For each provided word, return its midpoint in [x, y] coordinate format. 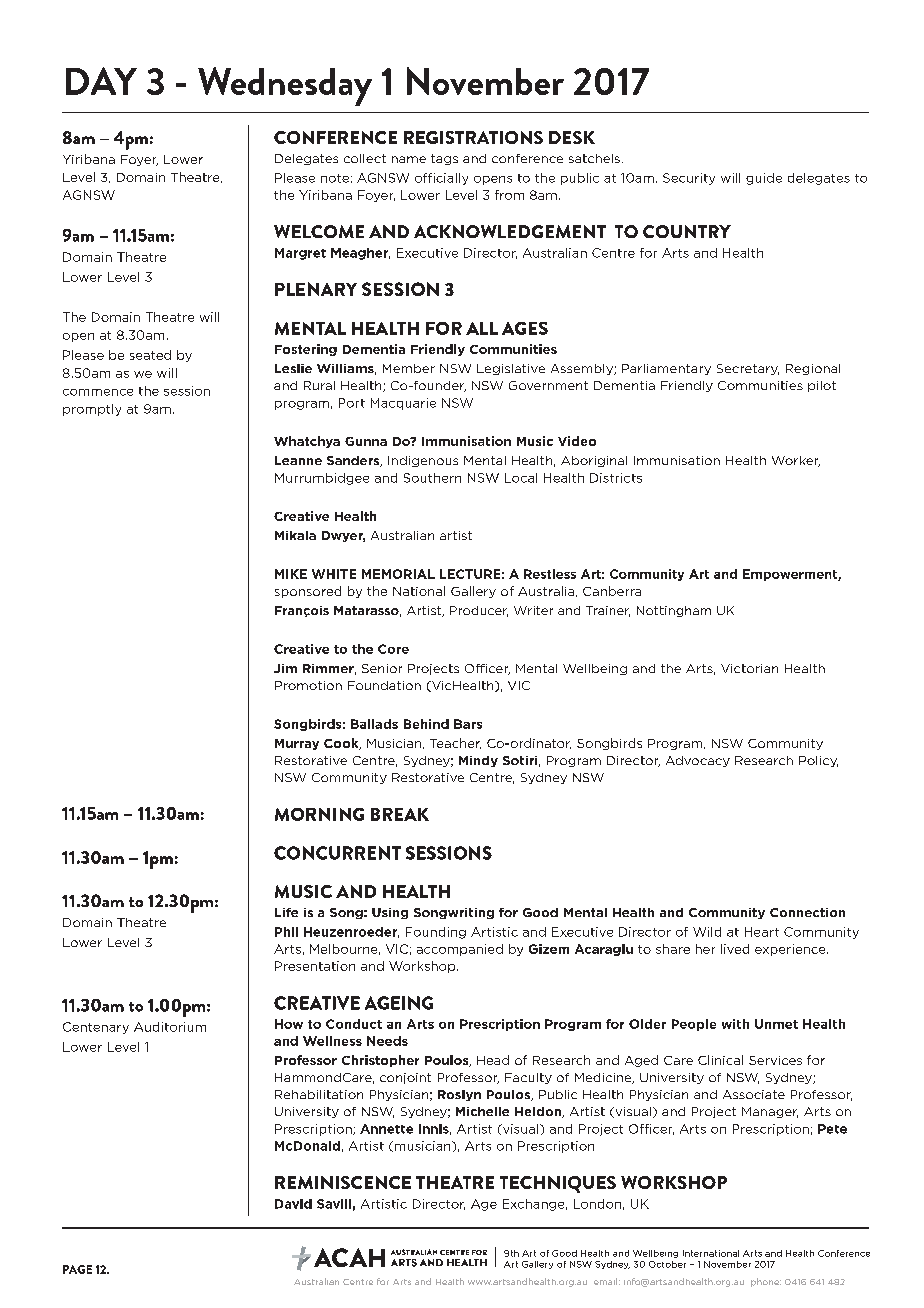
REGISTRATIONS [473, 137]
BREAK [400, 814]
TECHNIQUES [558, 1184]
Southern [432, 478]
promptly [92, 410]
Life [286, 912]
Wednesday [285, 86]
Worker [796, 461]
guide [764, 179]
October [667, 1264]
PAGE [77, 1269]
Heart [762, 932]
